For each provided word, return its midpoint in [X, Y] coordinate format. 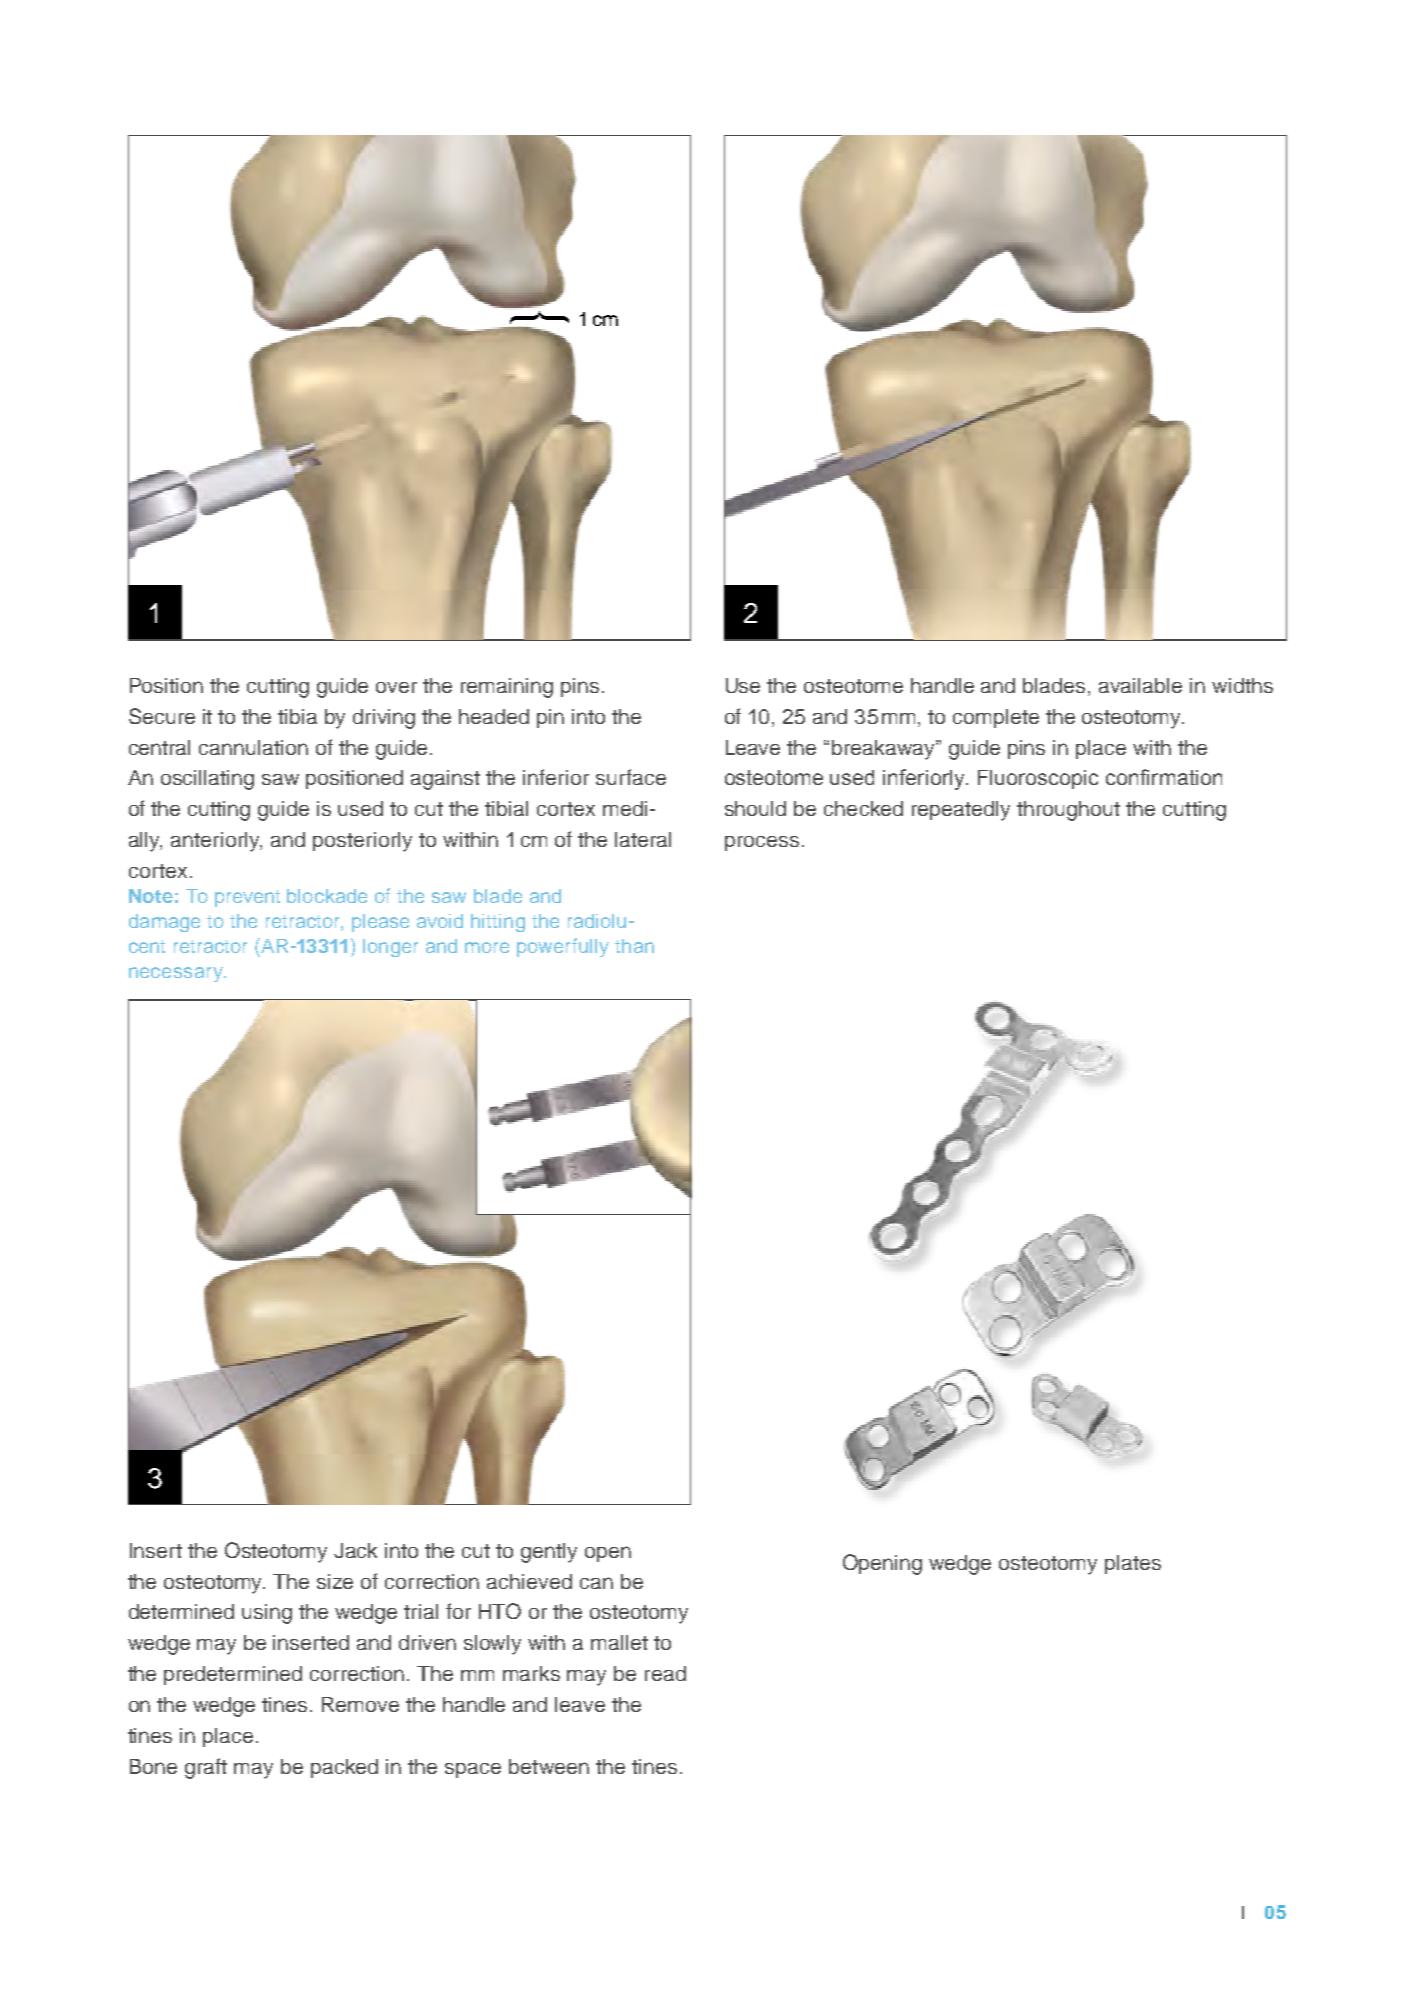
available [1140, 685]
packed [344, 1768]
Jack [355, 1550]
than [634, 946]
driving [384, 719]
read [665, 1673]
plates [1133, 1564]
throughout [1068, 811]
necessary [177, 974]
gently [549, 1553]
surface [631, 777]
